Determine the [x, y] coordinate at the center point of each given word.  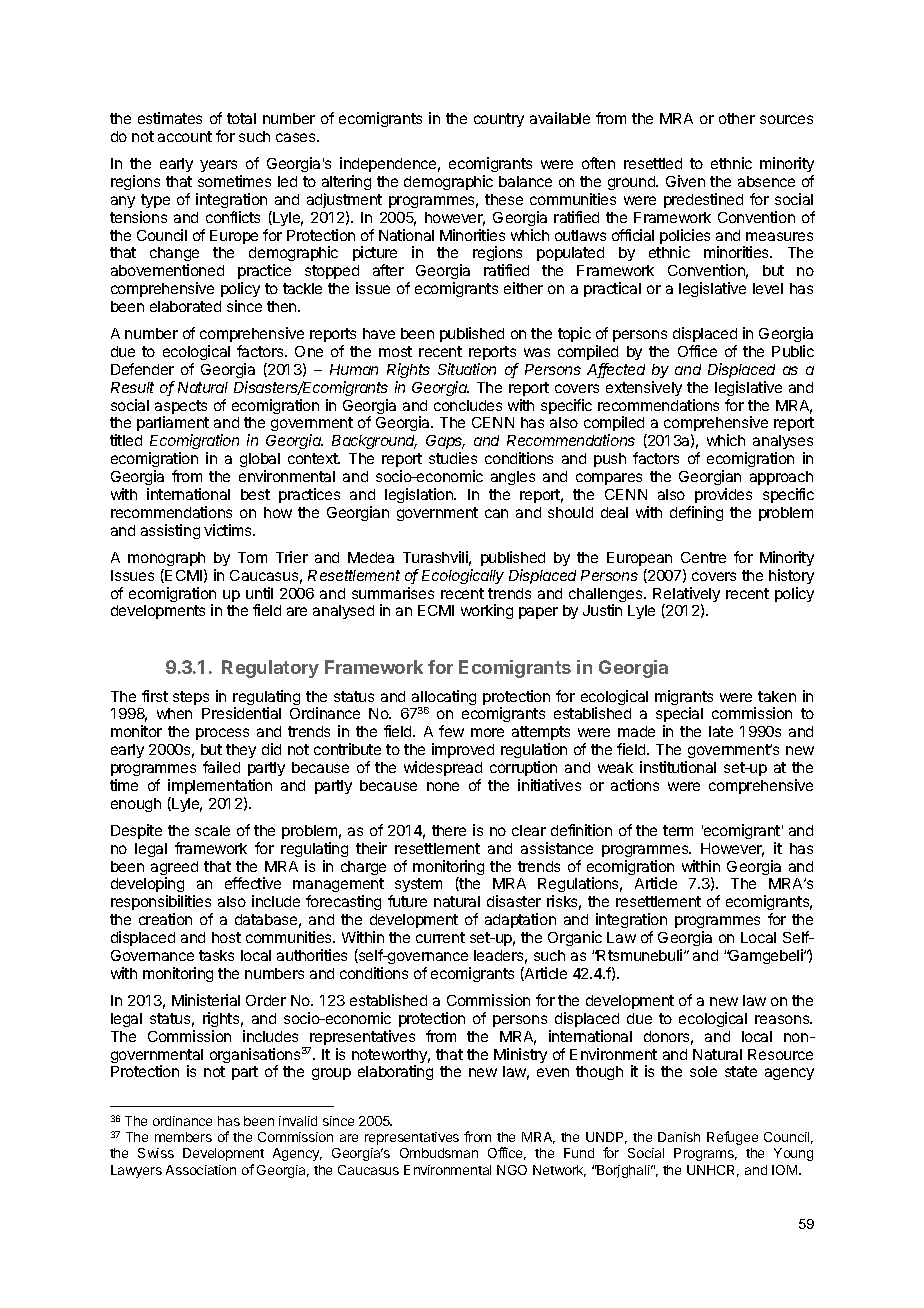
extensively [644, 388]
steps [191, 698]
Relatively [686, 596]
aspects [181, 408]
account [185, 136]
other [737, 118]
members [183, 1137]
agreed [174, 869]
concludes [468, 405]
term [678, 830]
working [487, 611]
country [499, 120]
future [407, 901]
